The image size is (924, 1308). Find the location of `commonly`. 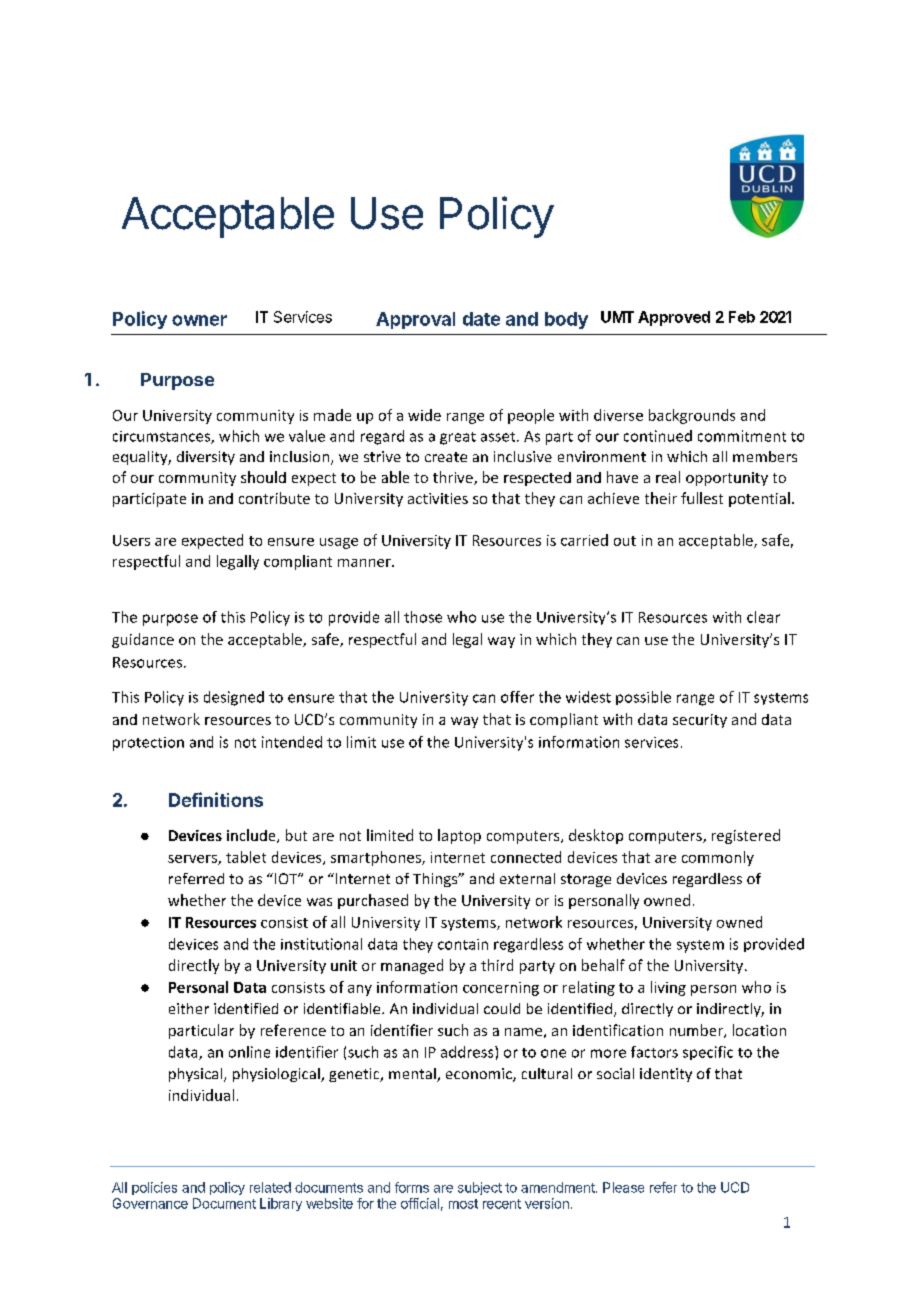

commonly is located at coordinates (718, 858).
